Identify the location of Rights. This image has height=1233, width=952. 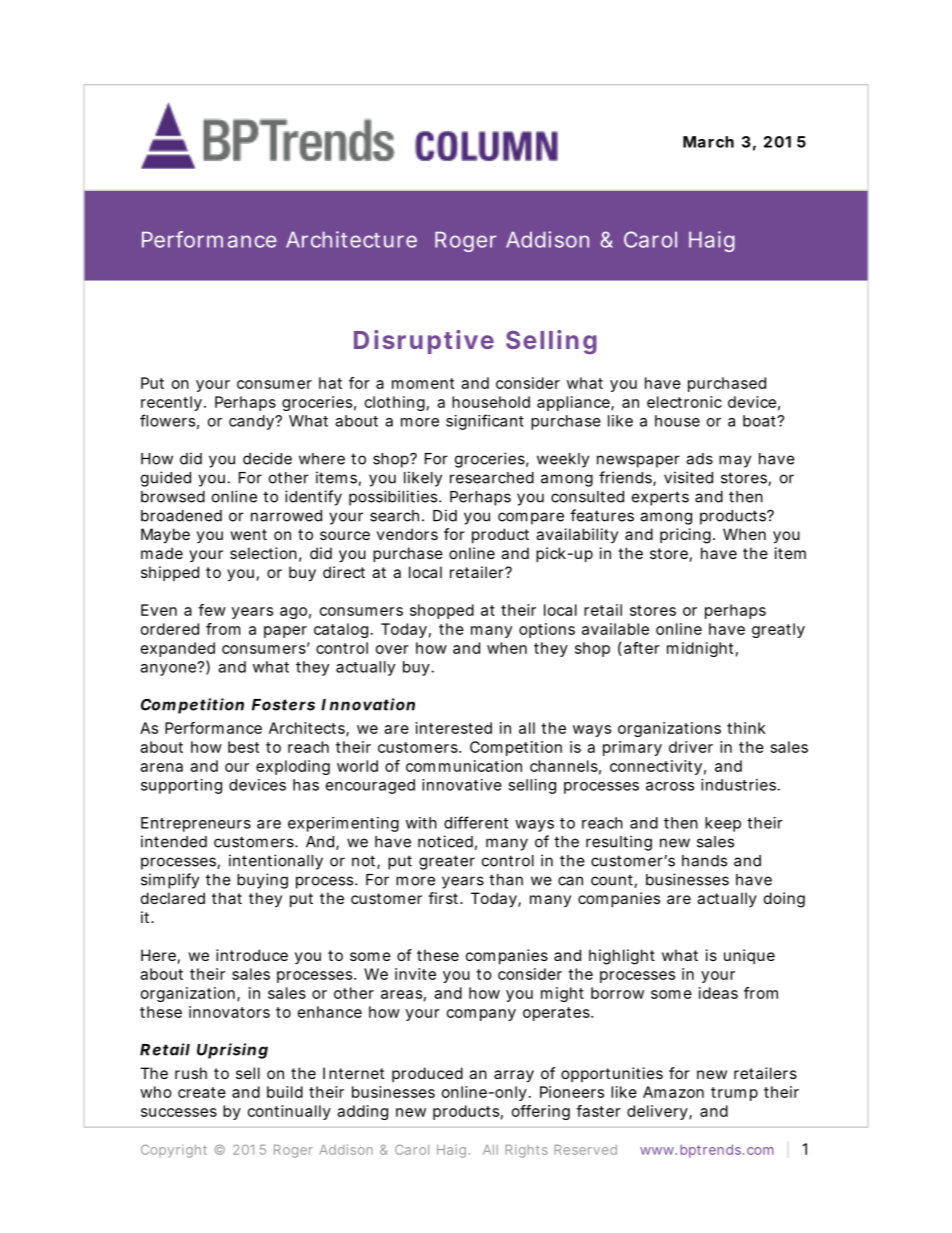
(526, 1151).
